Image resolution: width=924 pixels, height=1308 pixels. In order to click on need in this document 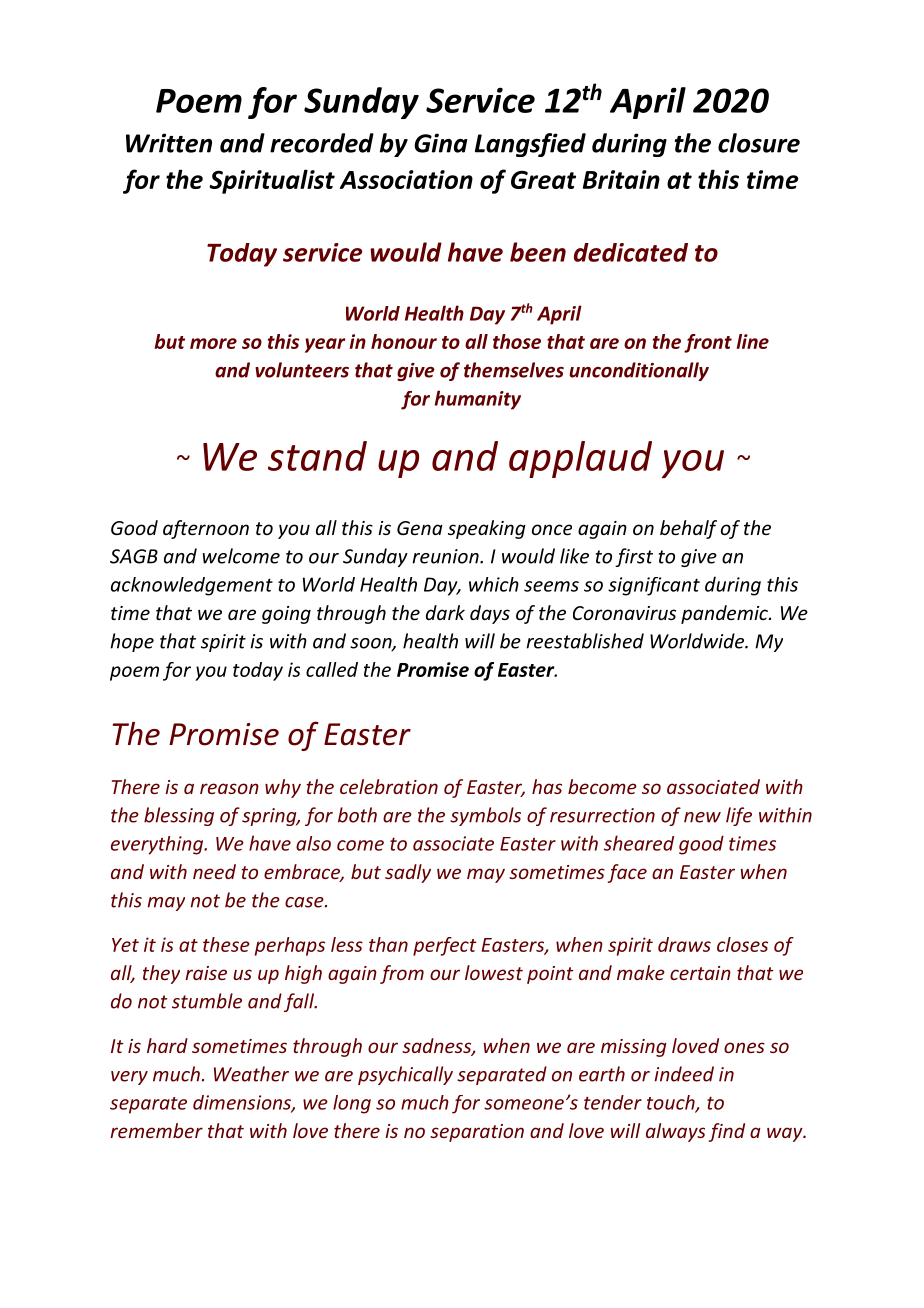, I will do `click(214, 871)`.
